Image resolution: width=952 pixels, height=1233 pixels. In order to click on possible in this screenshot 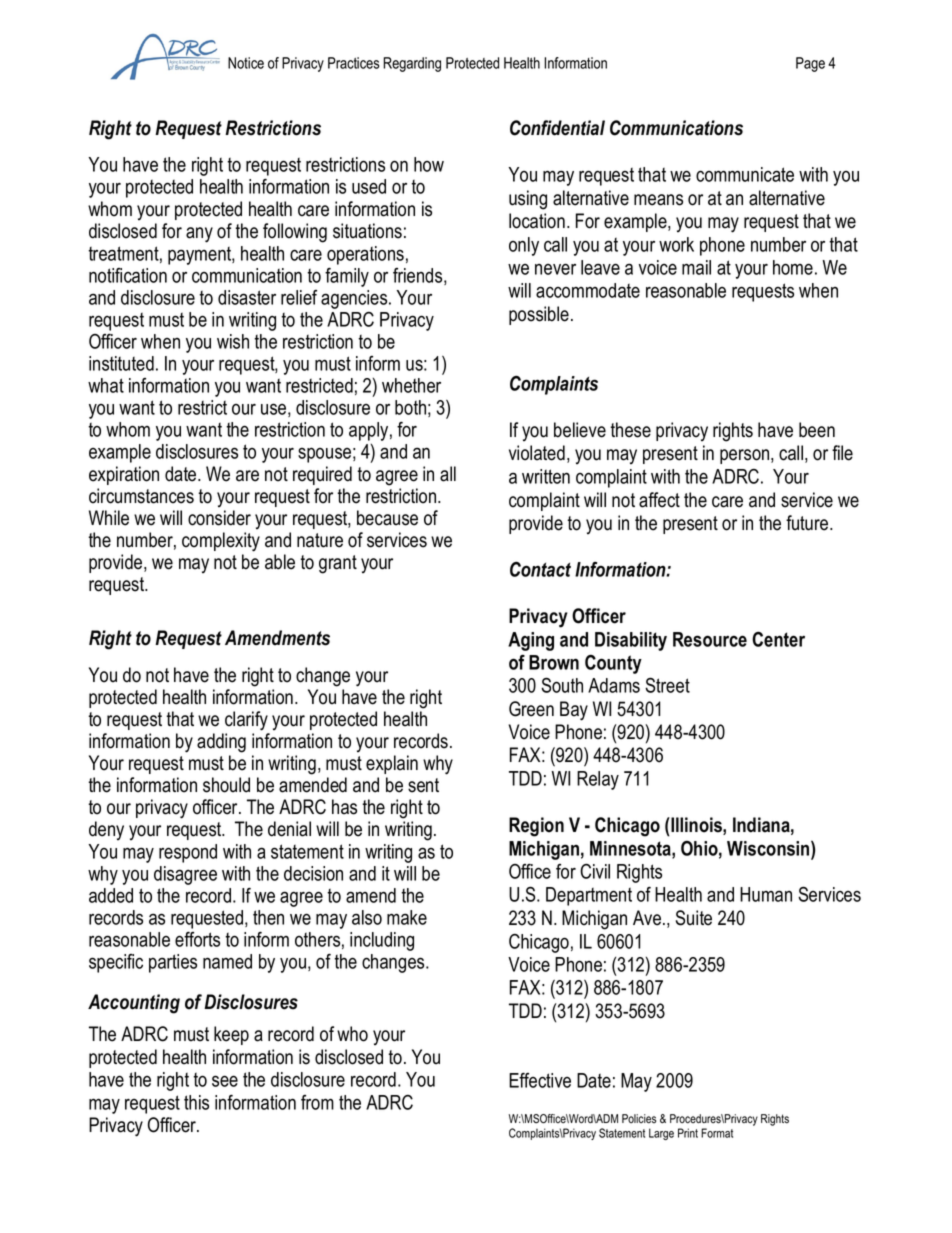, I will do `click(539, 315)`.
